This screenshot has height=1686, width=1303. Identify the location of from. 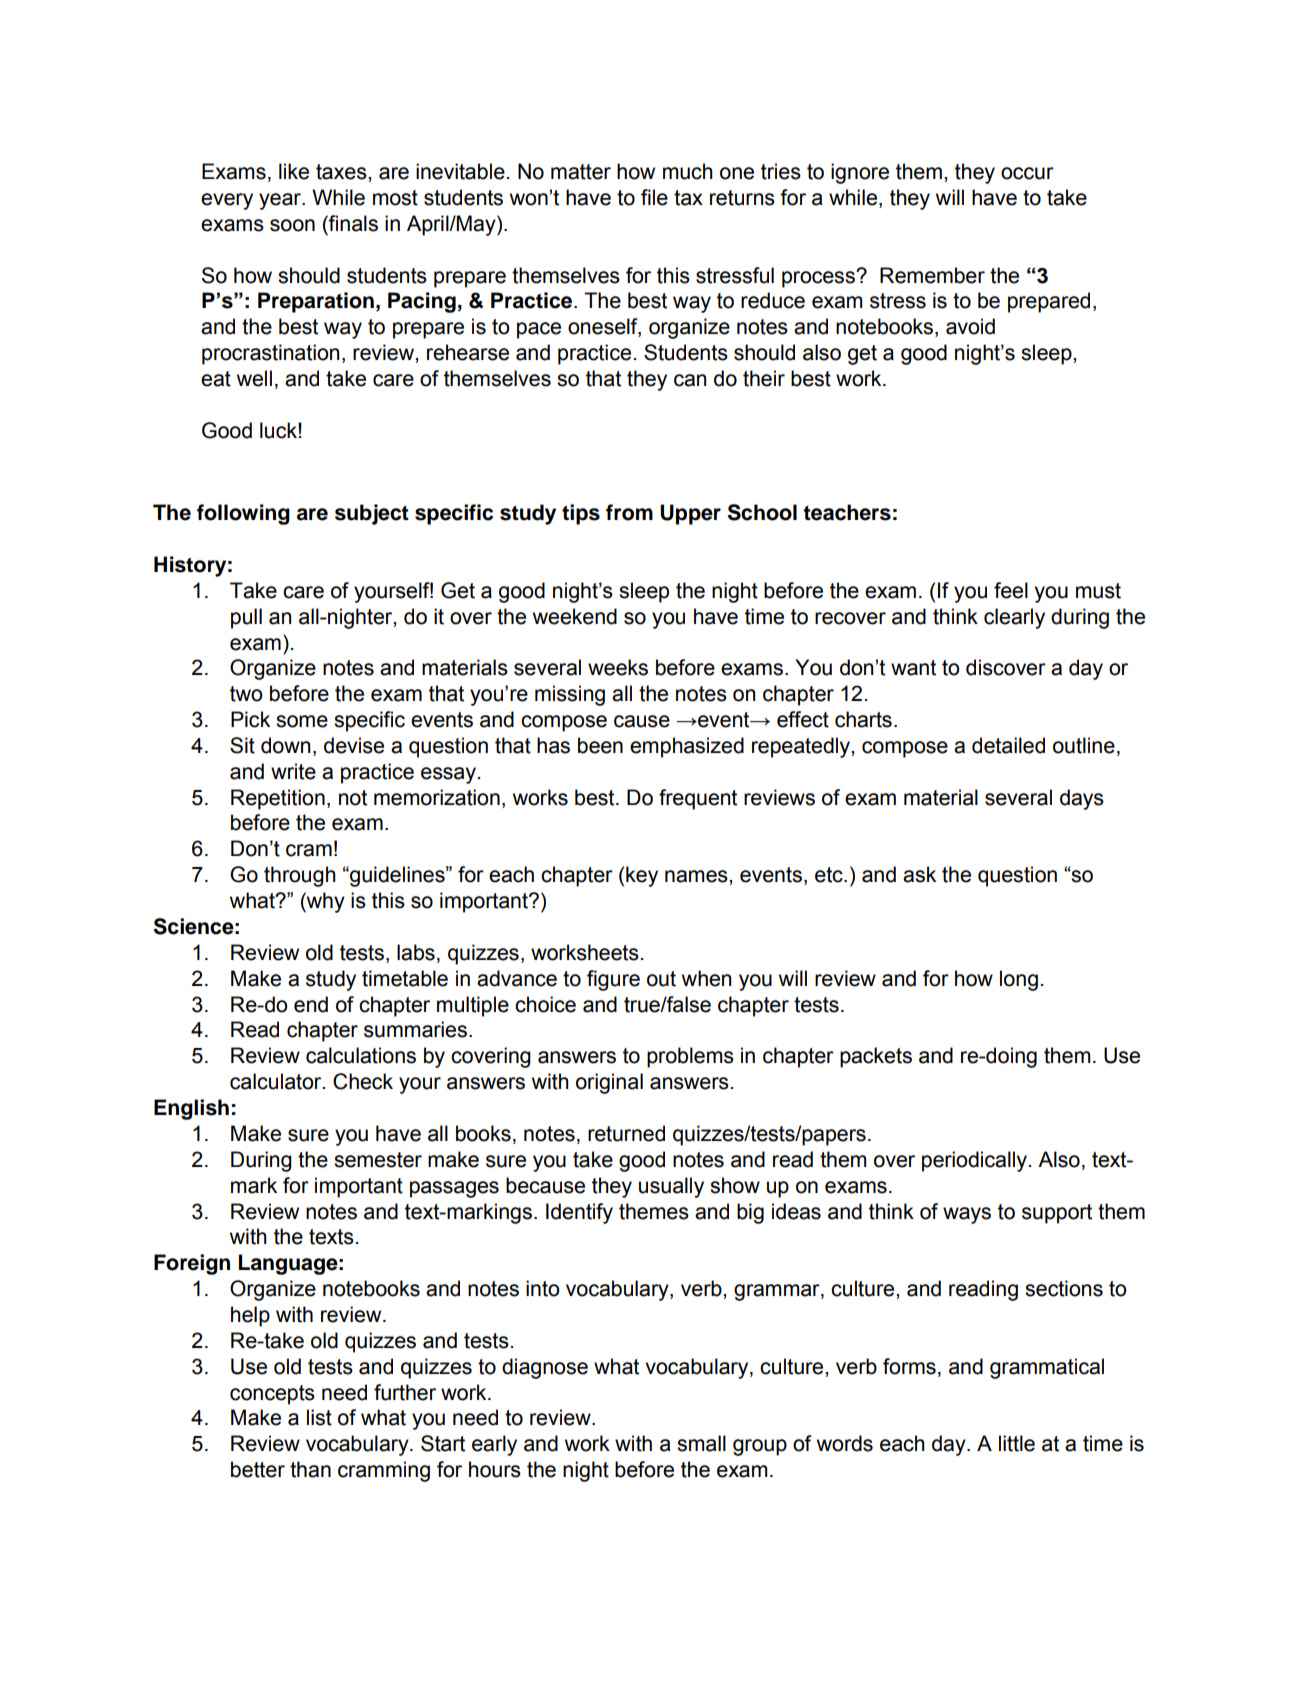
(629, 512).
